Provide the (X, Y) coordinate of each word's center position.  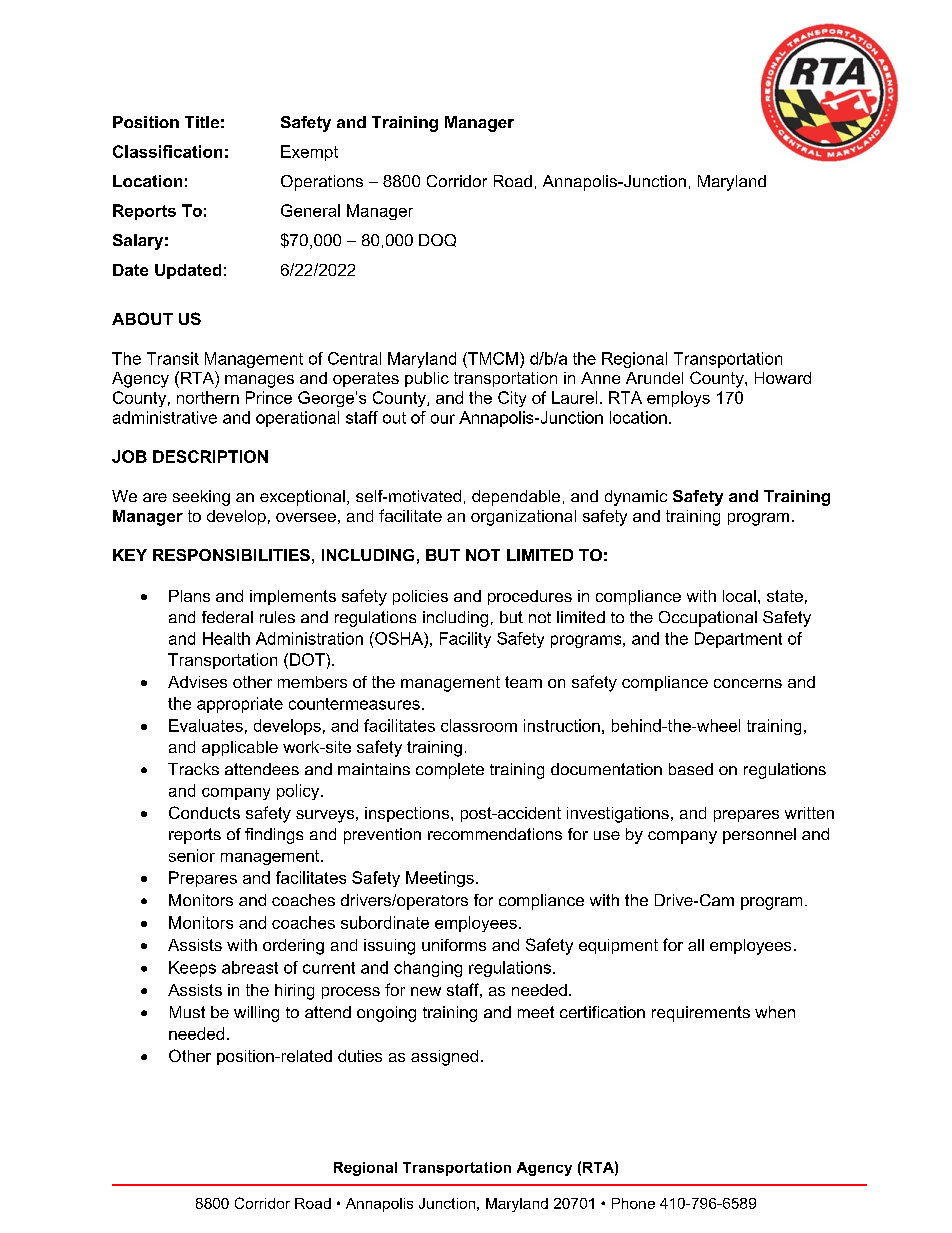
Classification (167, 151)
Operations (322, 183)
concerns (748, 683)
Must (187, 1012)
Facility (465, 640)
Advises (197, 682)
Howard (783, 378)
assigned (444, 1058)
